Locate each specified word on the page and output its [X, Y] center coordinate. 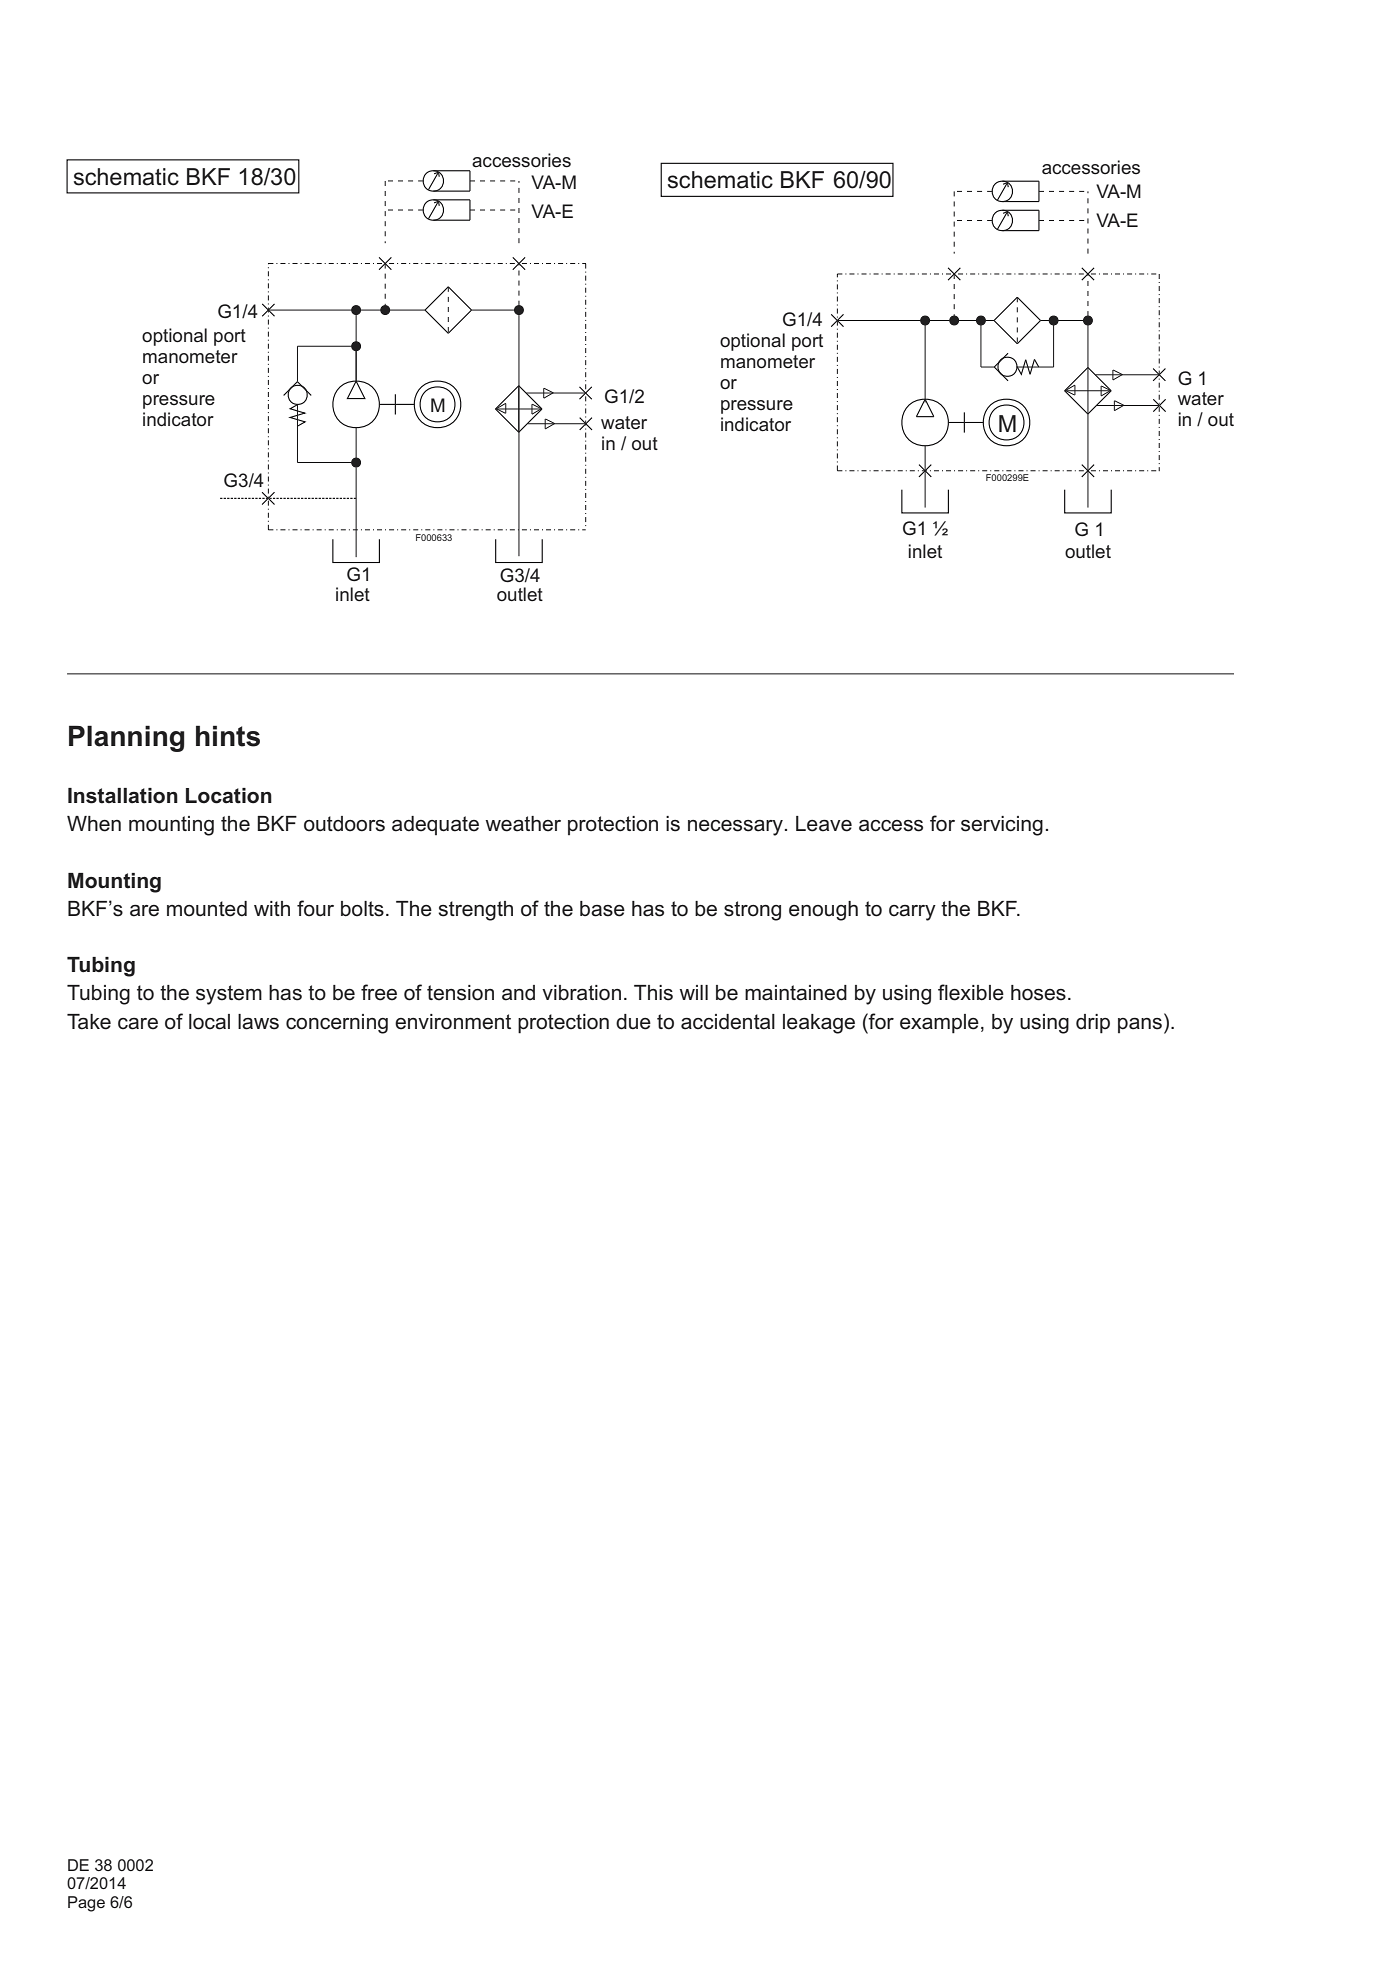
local [209, 1022]
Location [229, 796]
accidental [728, 1022]
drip [1093, 1024]
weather [523, 824]
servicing [1002, 826]
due [633, 1022]
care [138, 1024]
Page [86, 1904]
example [939, 1024]
